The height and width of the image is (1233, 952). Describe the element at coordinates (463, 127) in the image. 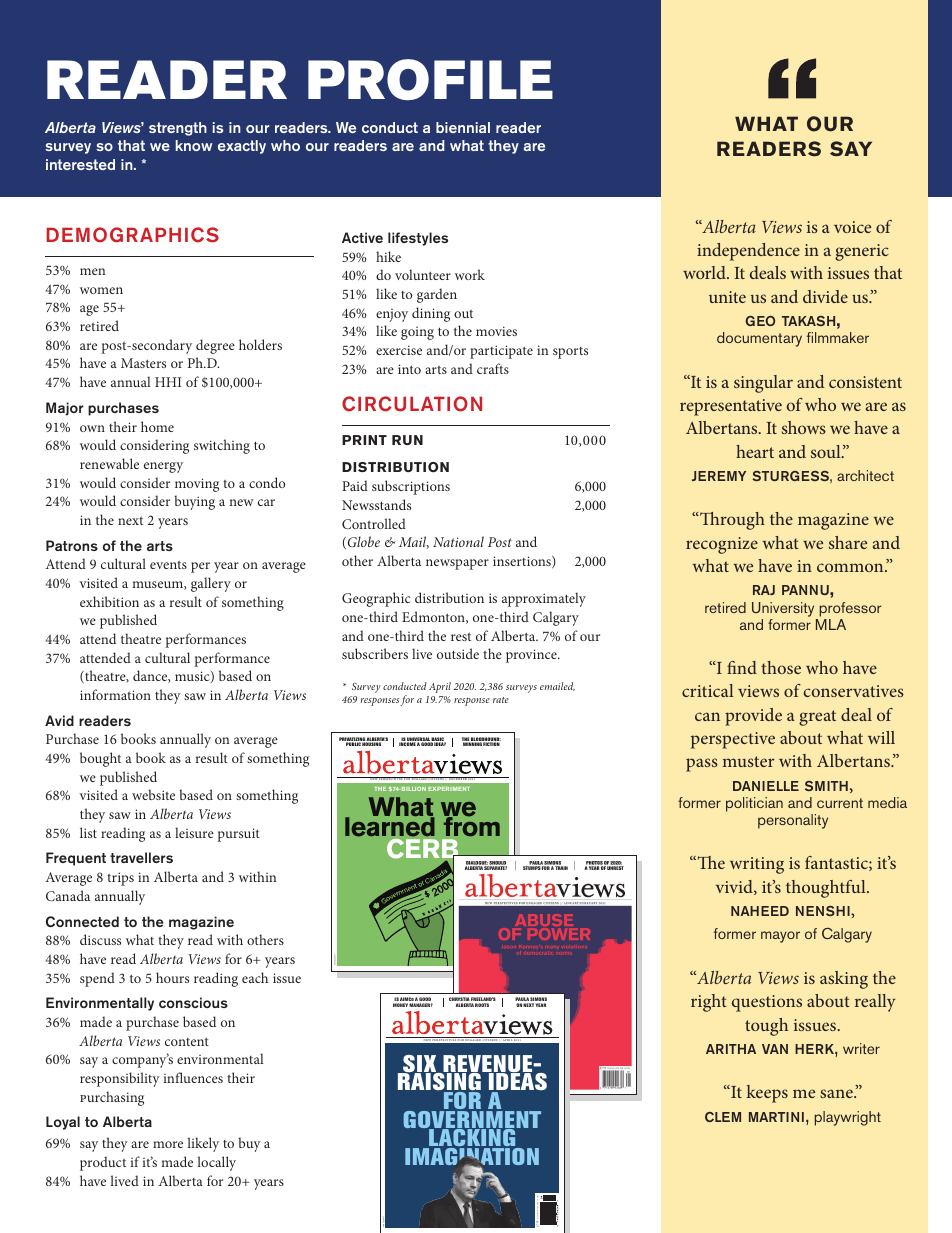

I see `biennial` at that location.
